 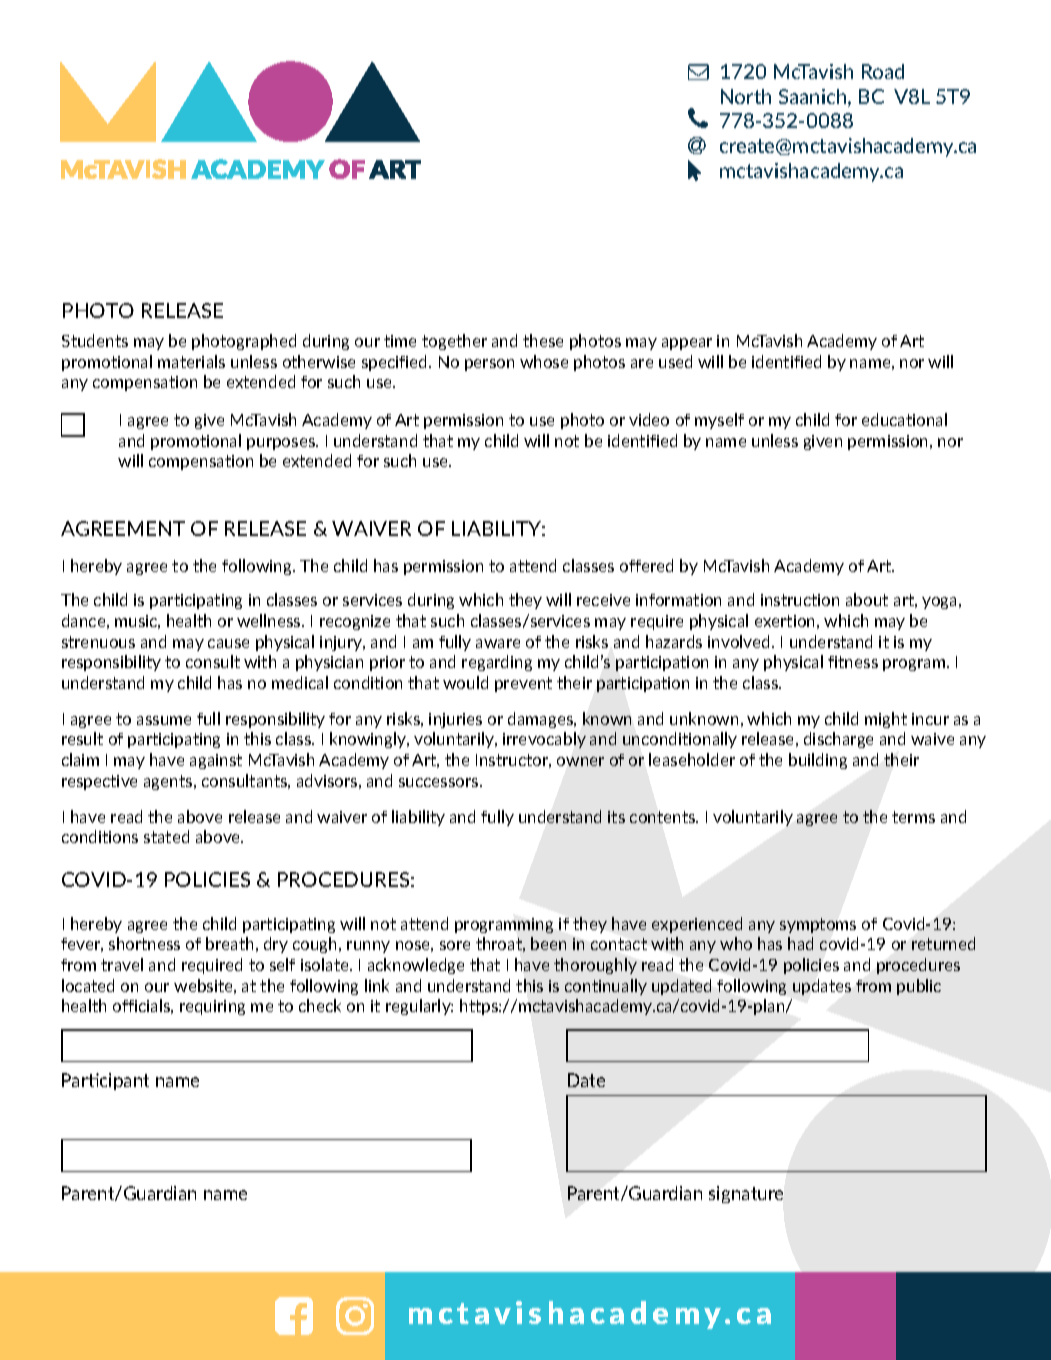 What do you see at coordinates (746, 96) in the screenshot?
I see `North` at bounding box center [746, 96].
